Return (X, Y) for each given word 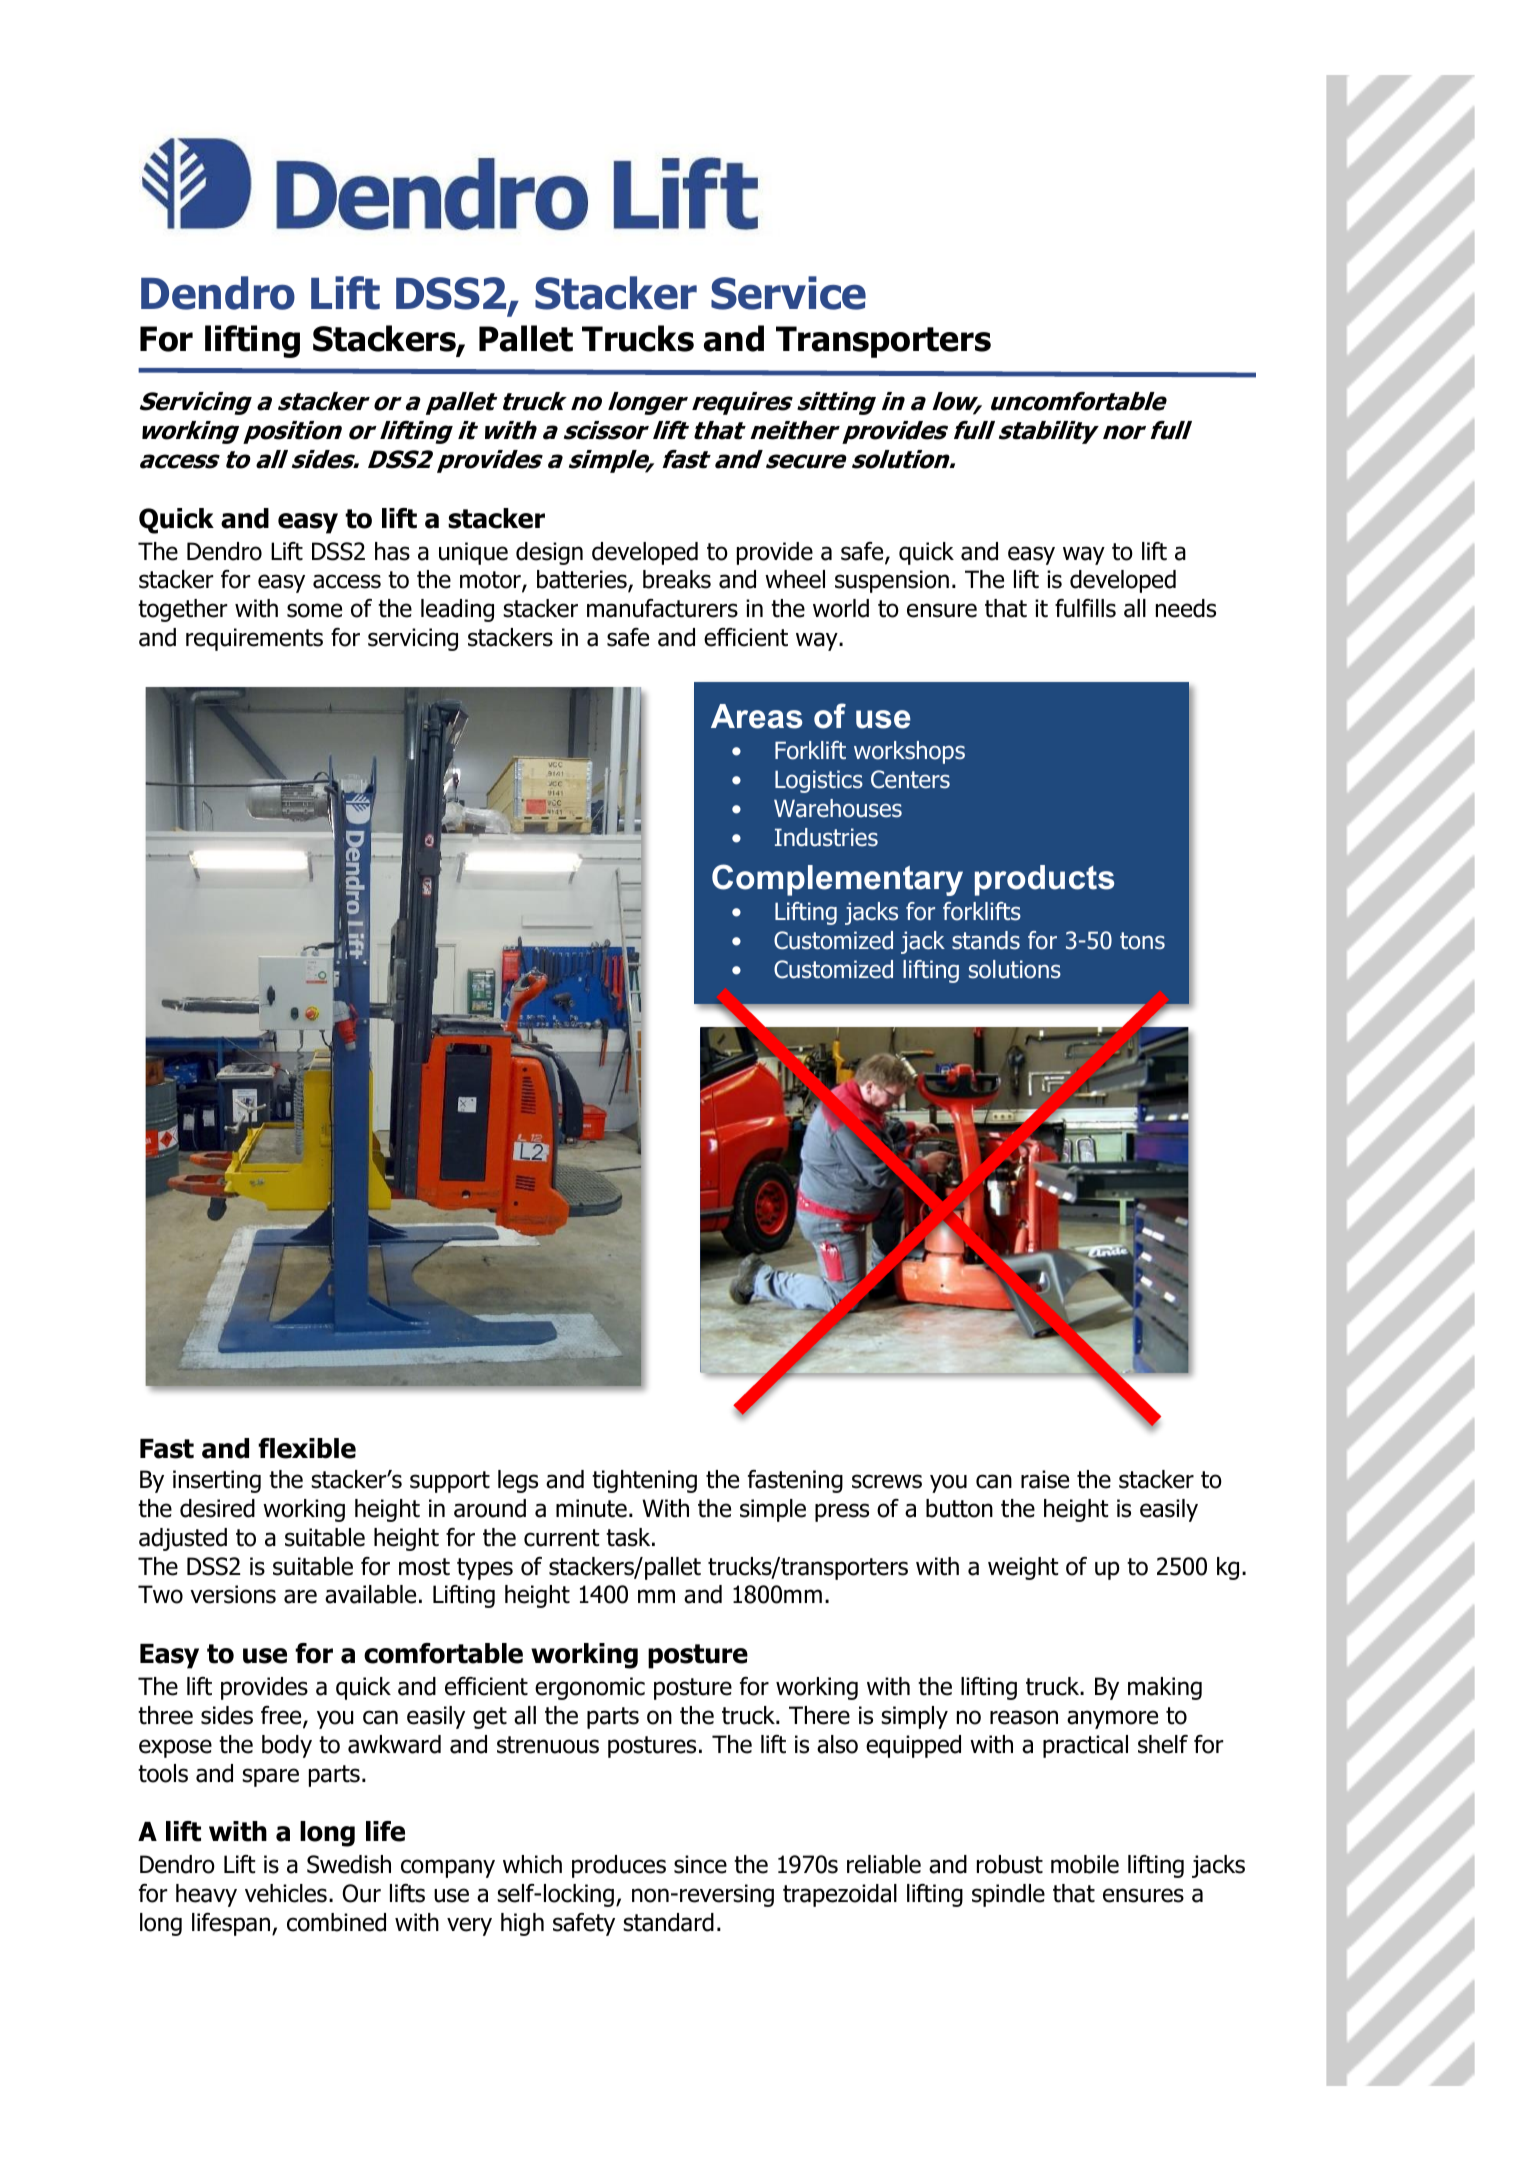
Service (788, 293)
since (700, 1864)
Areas (757, 716)
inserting (217, 1481)
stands (986, 940)
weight (1023, 1568)
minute (591, 1508)
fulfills (1085, 608)
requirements (254, 639)
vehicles (286, 1893)
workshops (909, 752)
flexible (307, 1448)
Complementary (837, 880)
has (392, 551)
